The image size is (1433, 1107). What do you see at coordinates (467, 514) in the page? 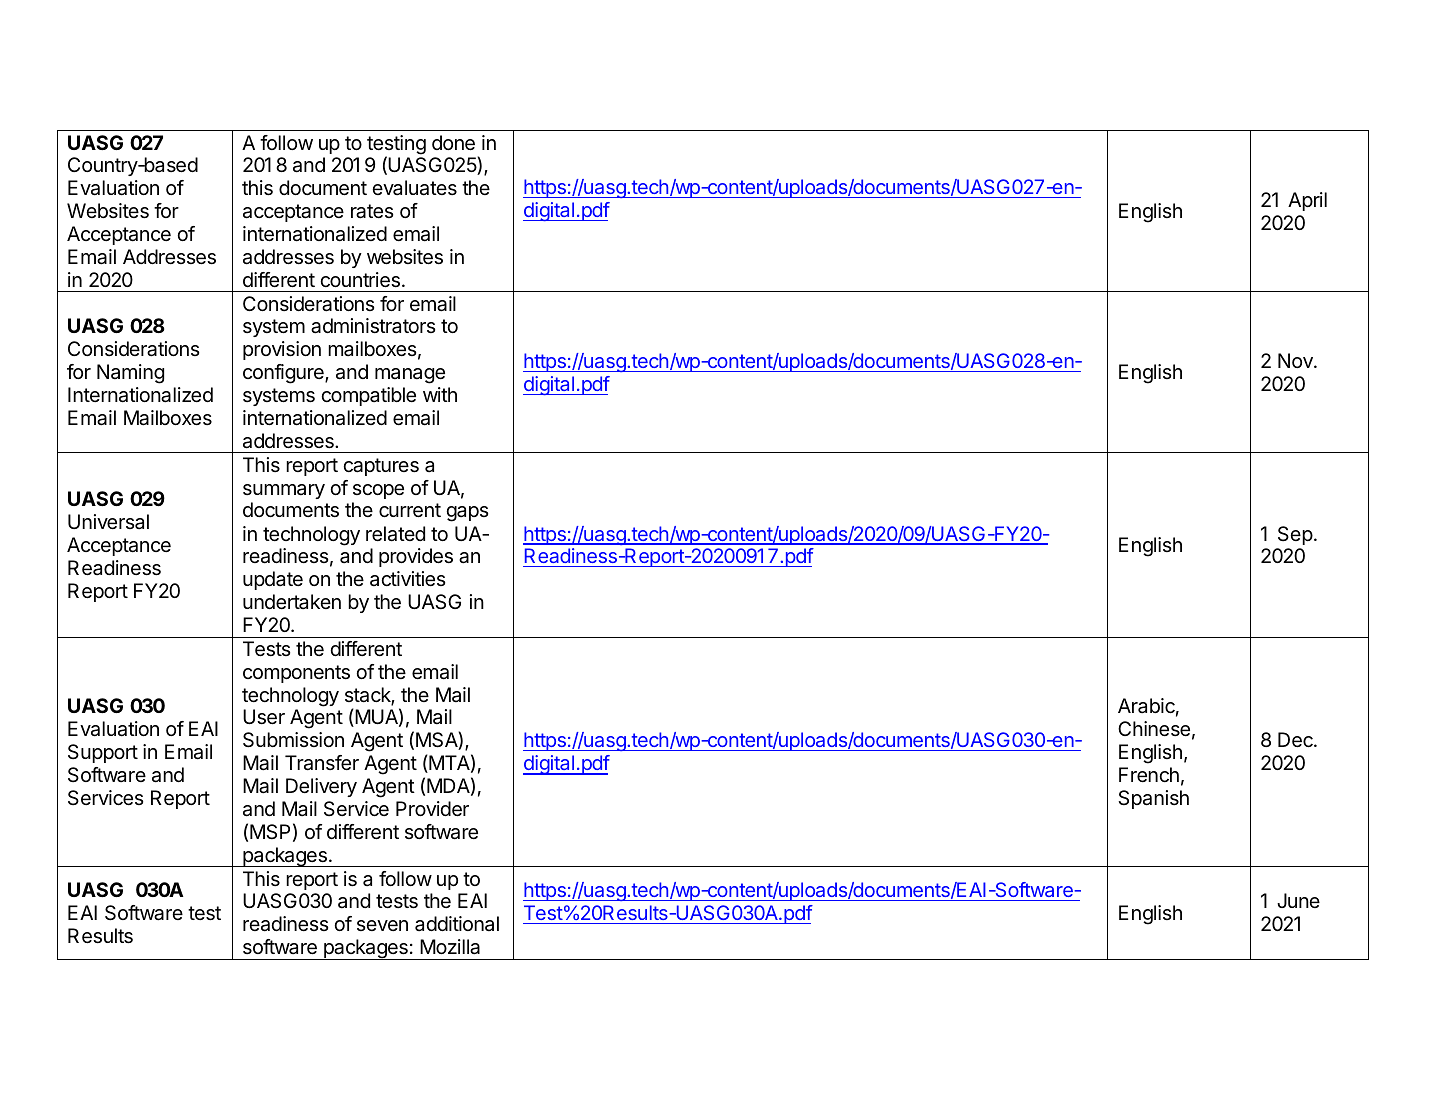
I see `gaps` at bounding box center [467, 514].
